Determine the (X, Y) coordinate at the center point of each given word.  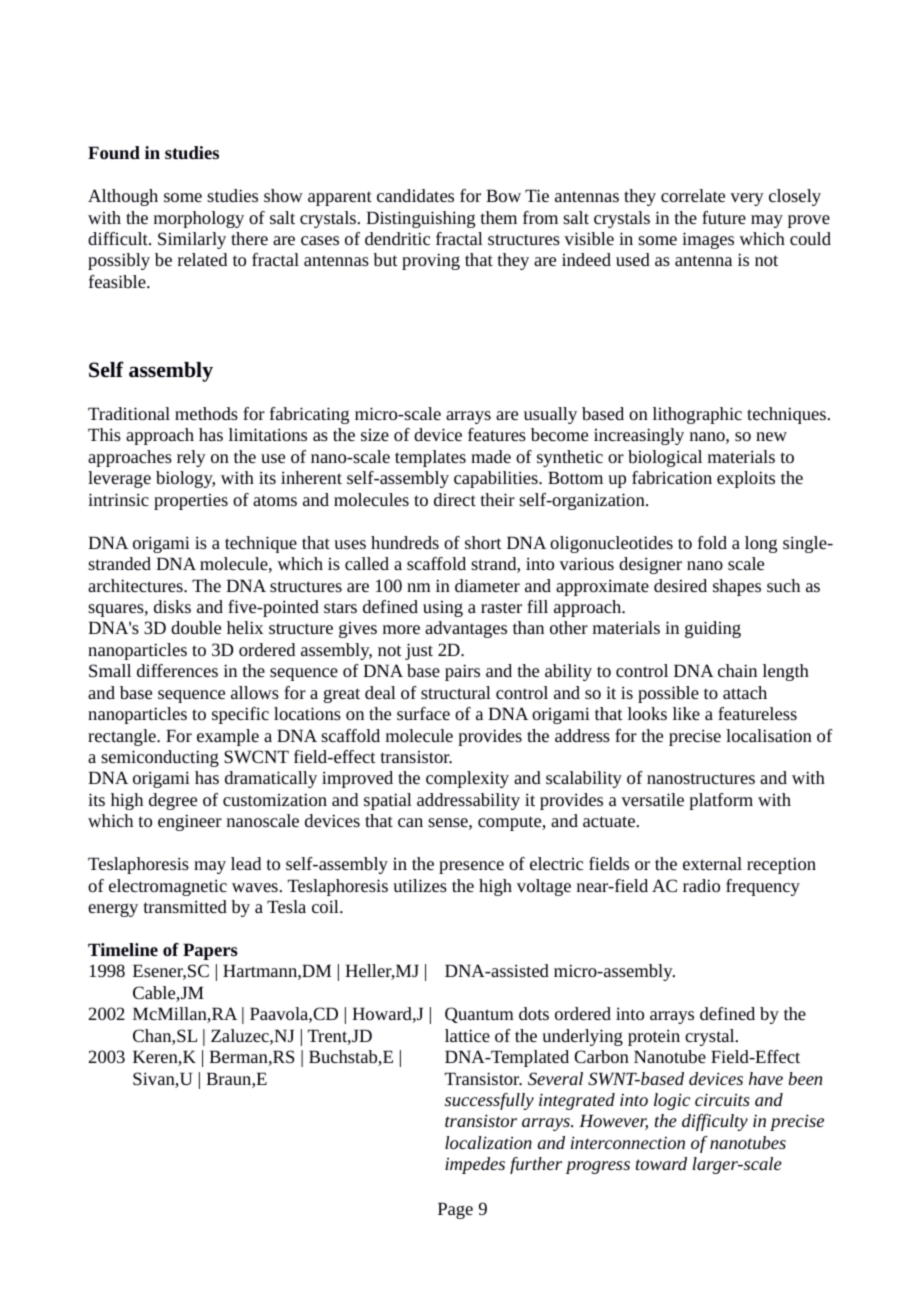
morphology (199, 219)
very (747, 199)
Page (455, 1210)
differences (177, 670)
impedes (475, 1165)
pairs (462, 672)
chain (737, 670)
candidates (415, 195)
